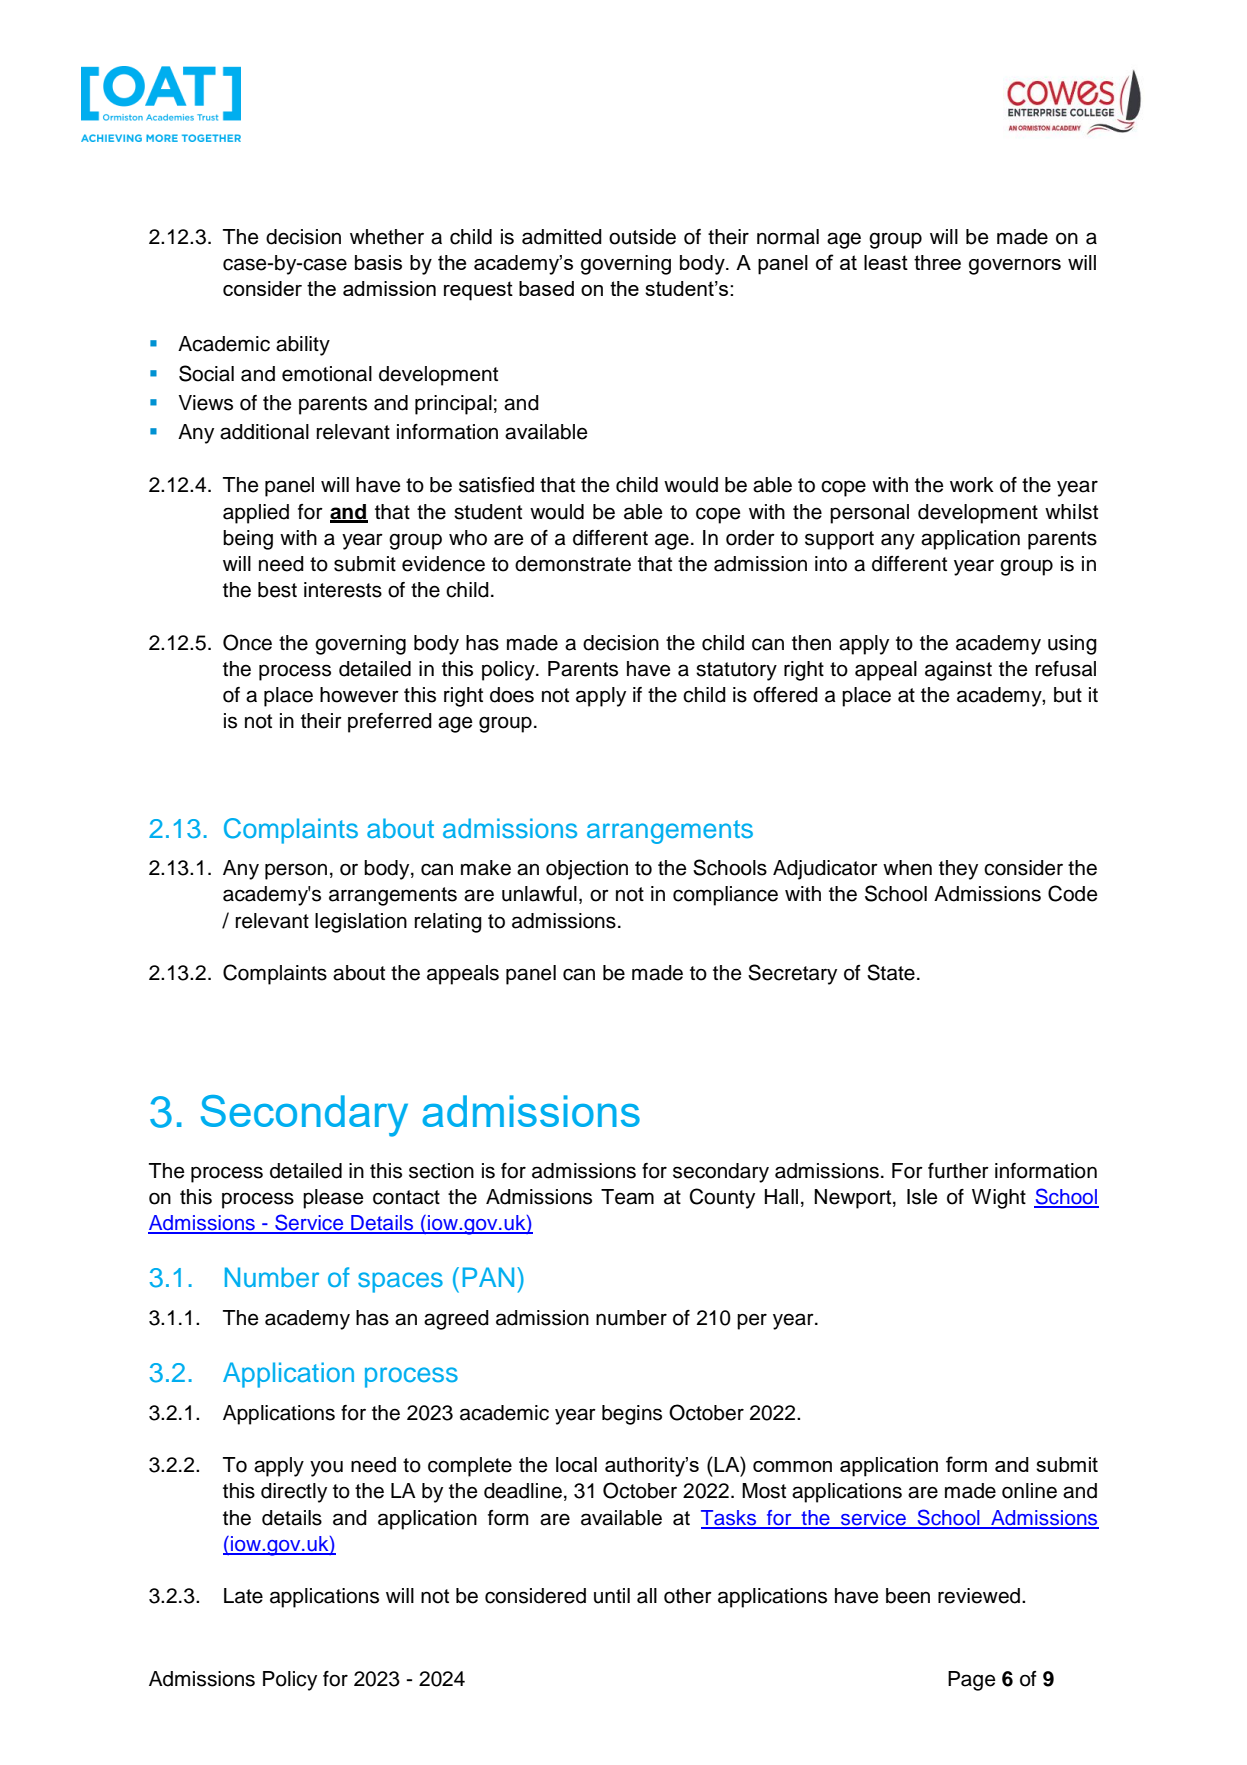  What do you see at coordinates (958, 1171) in the document?
I see `further` at bounding box center [958, 1171].
